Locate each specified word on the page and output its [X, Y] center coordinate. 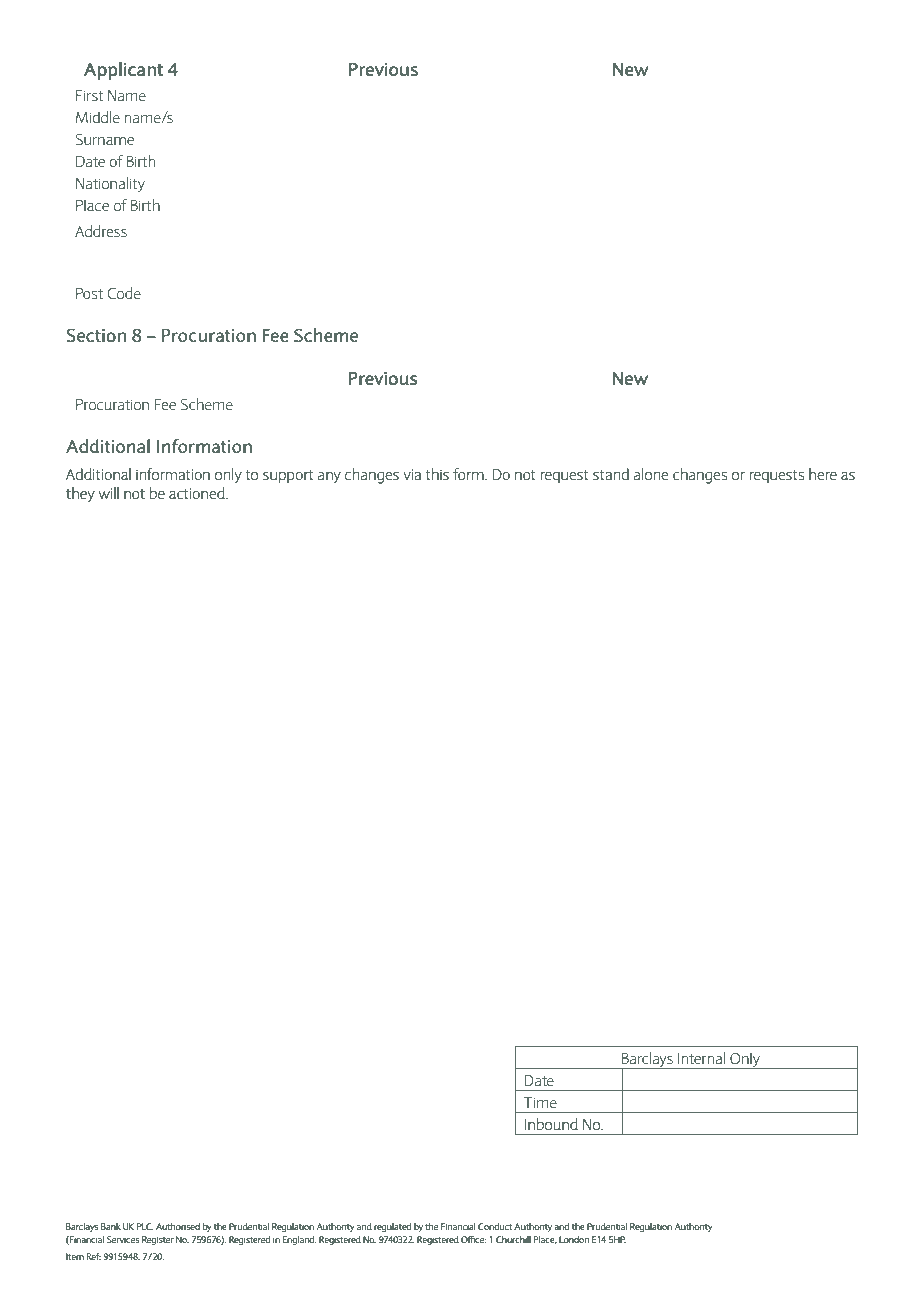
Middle [98, 117]
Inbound [551, 1124]
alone [651, 474]
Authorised [178, 1226]
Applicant [123, 71]
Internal [701, 1058]
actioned [198, 493]
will [108, 493]
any [329, 477]
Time [540, 1102]
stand [611, 474]
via [412, 474]
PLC [145, 1226]
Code [124, 293]
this [437, 474]
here [823, 474]
